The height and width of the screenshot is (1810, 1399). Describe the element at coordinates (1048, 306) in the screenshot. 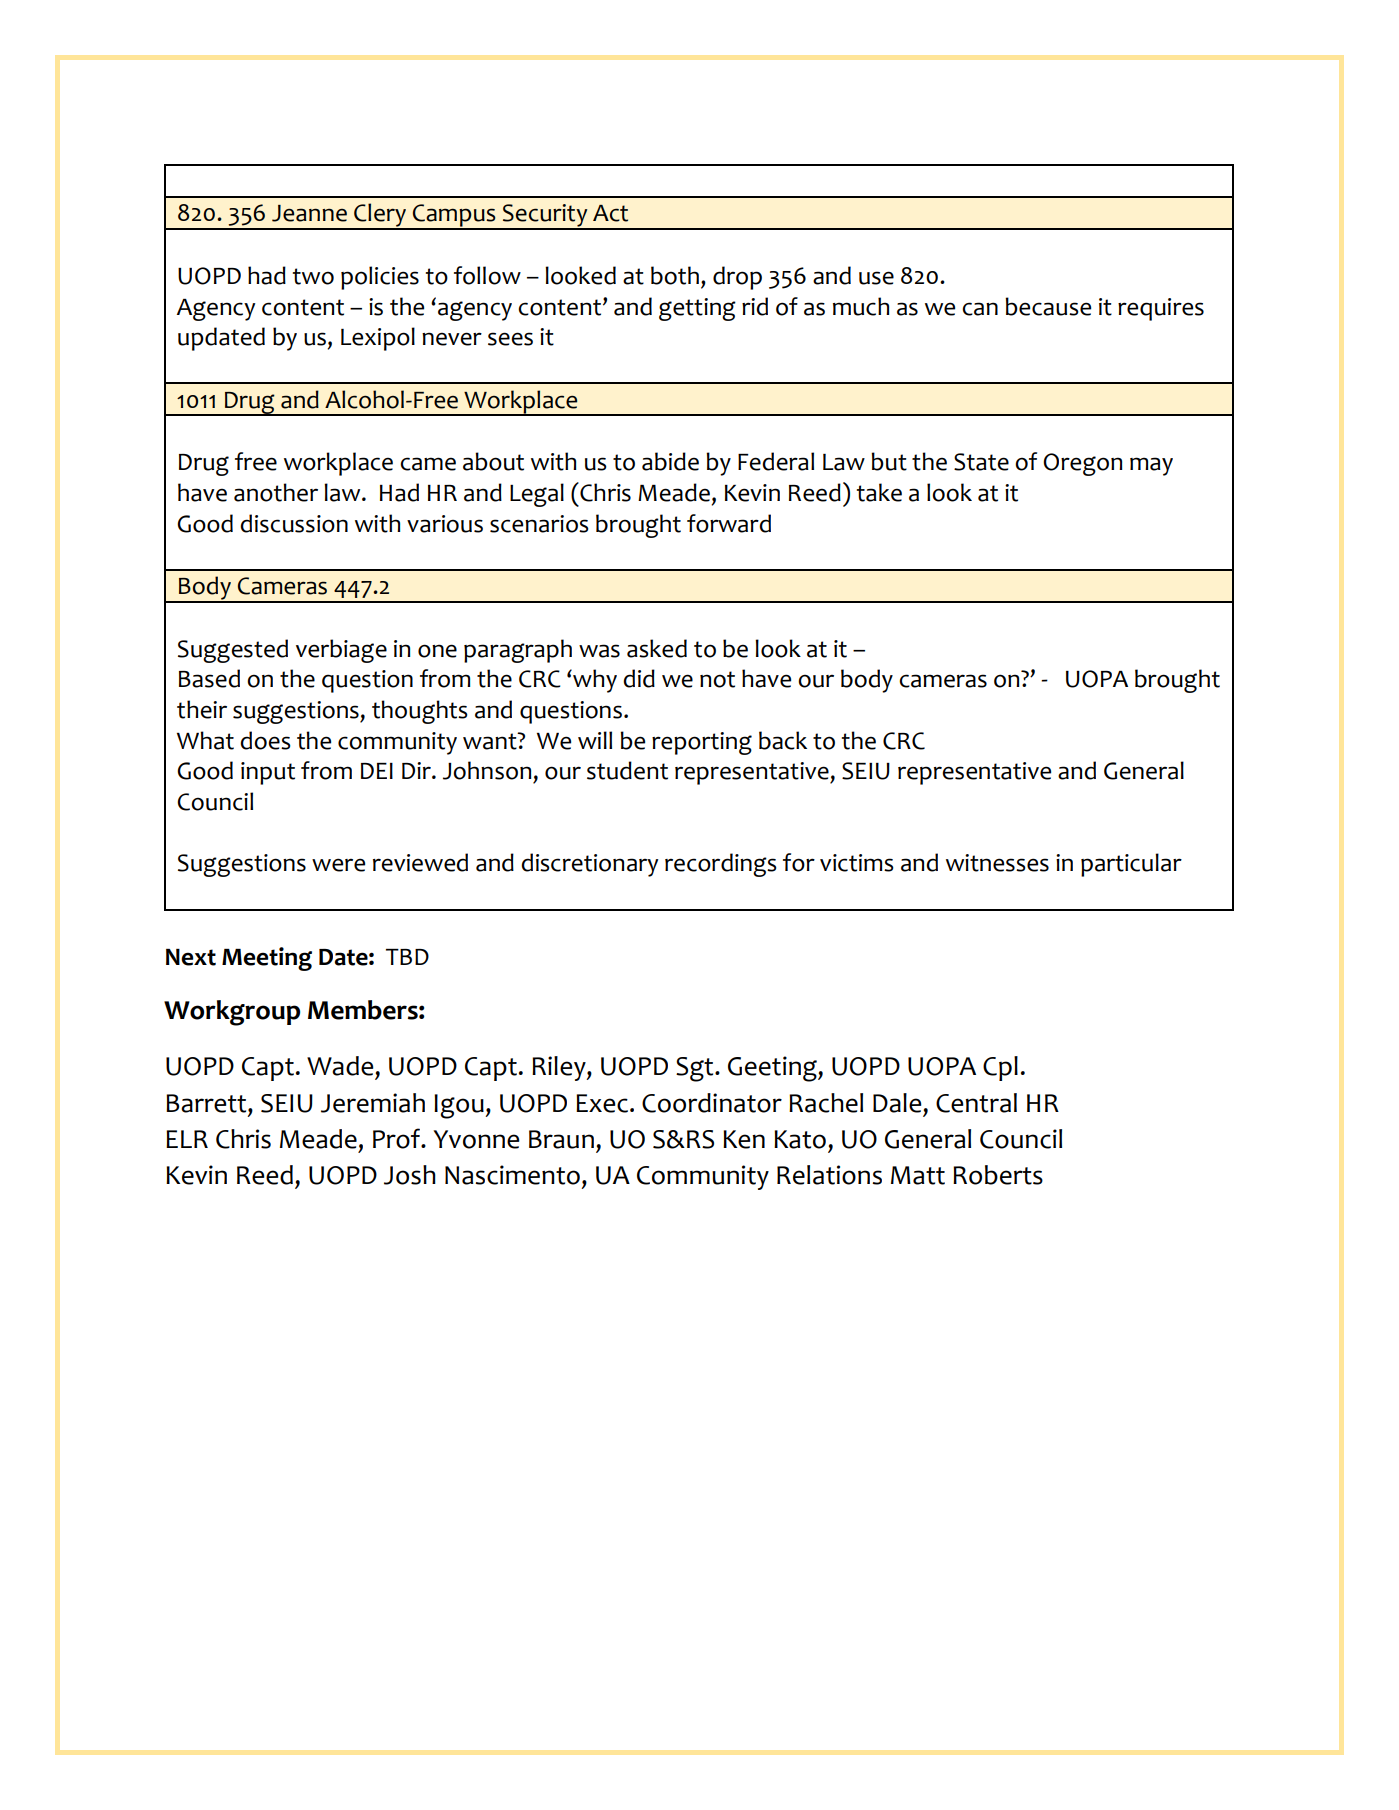

I see `because` at that location.
